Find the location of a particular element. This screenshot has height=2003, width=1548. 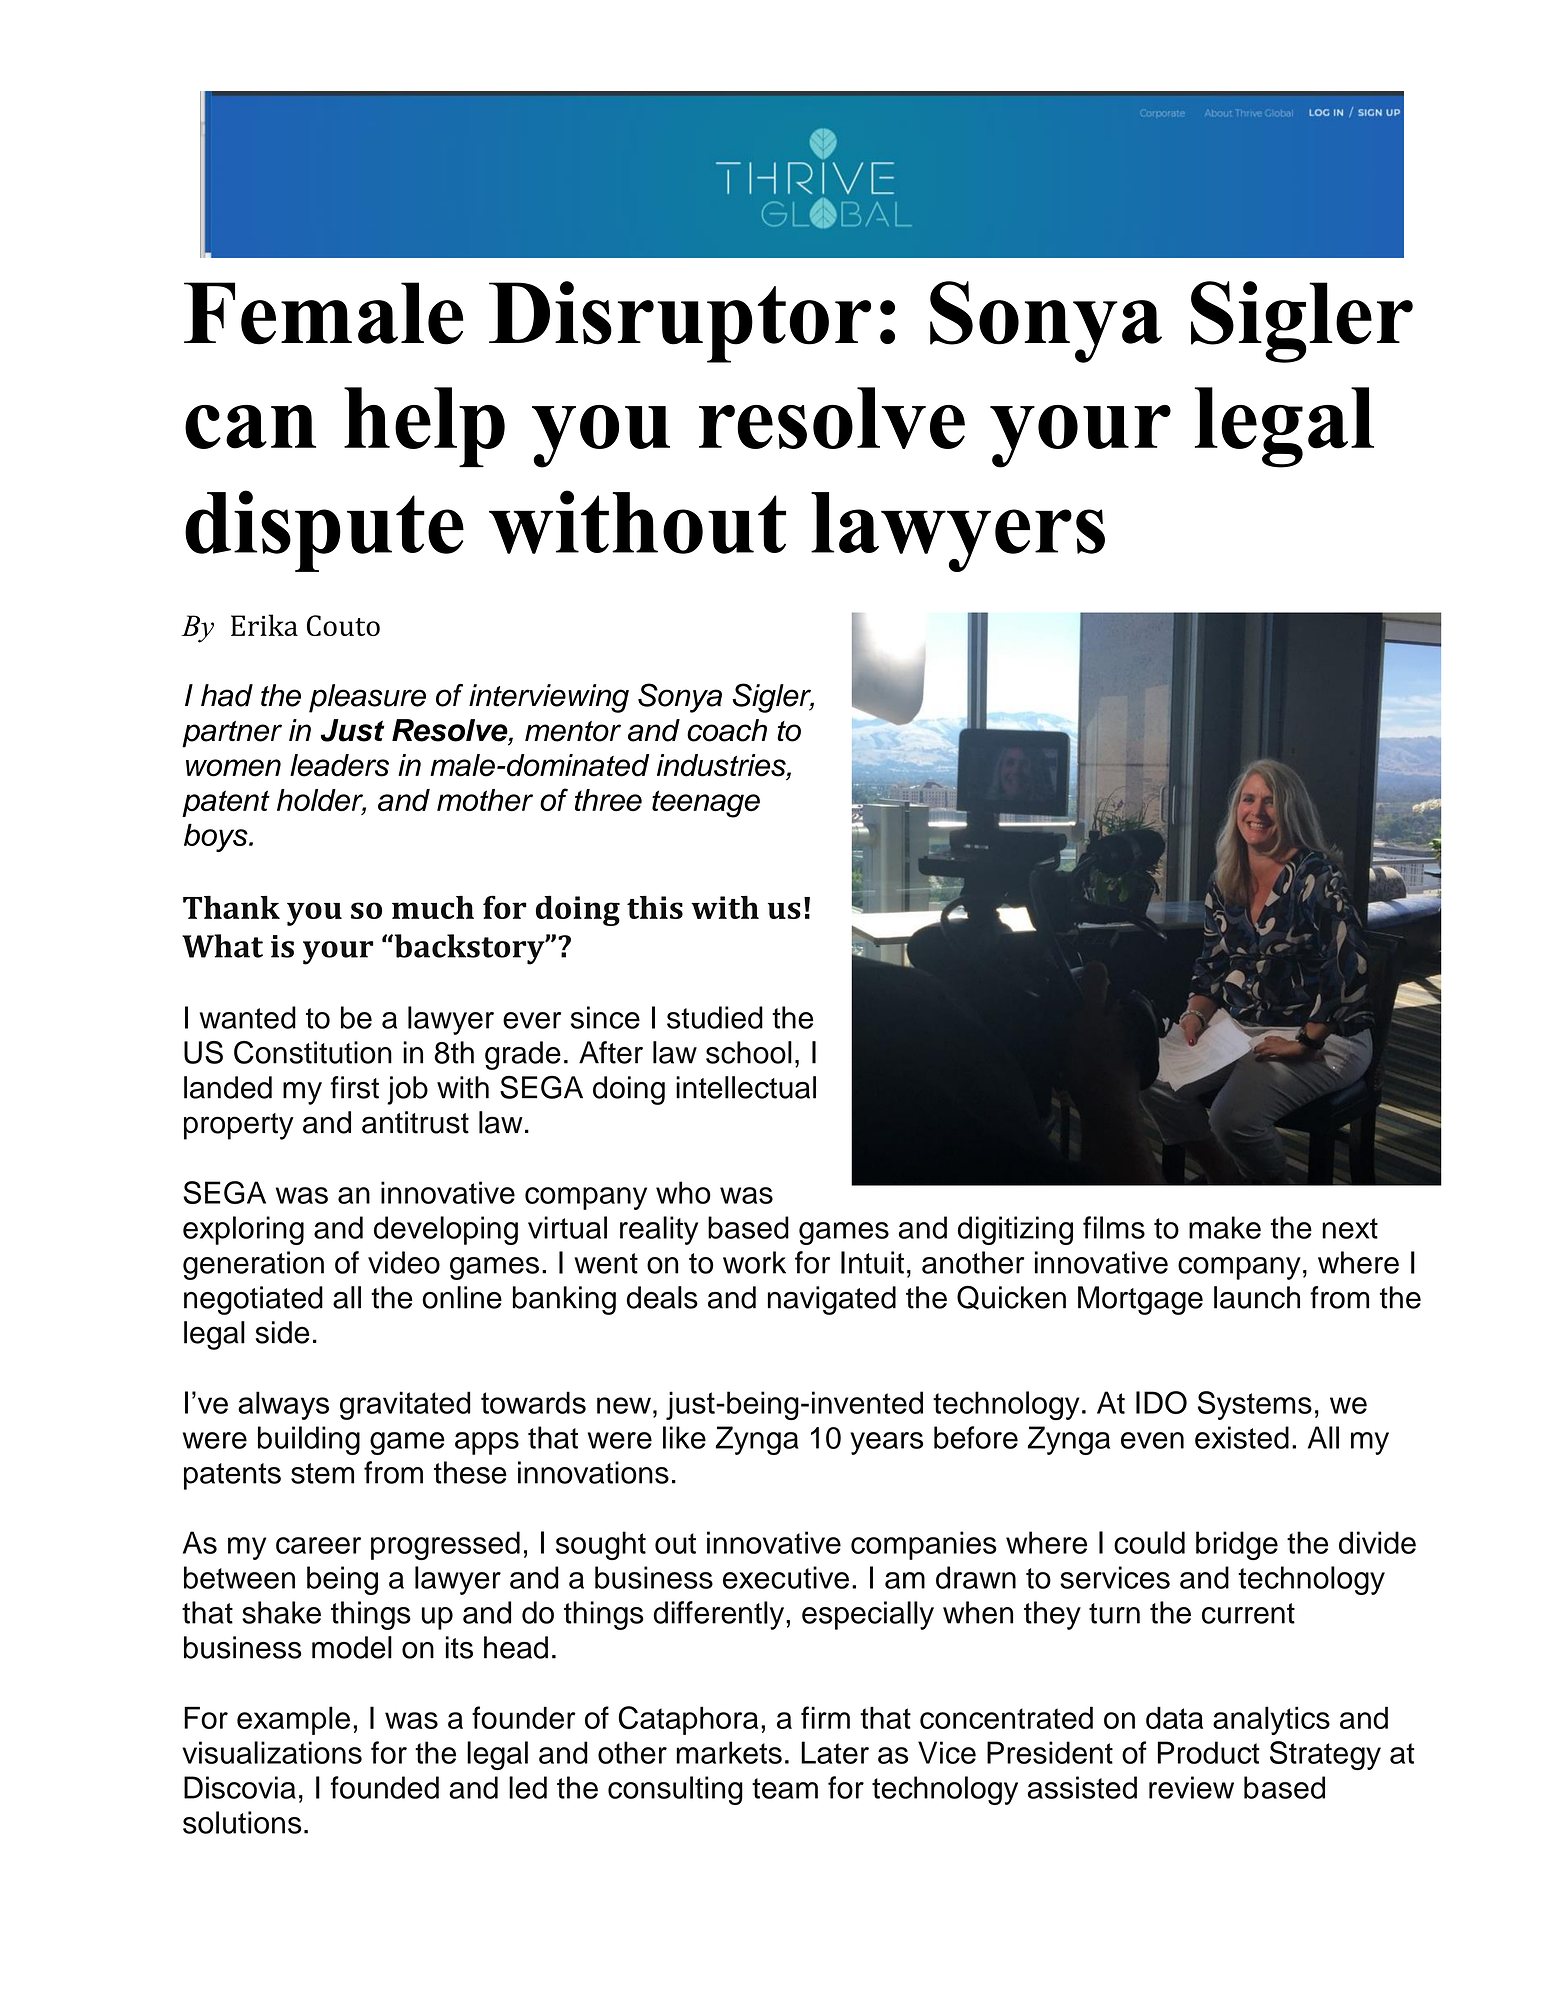

first is located at coordinates (354, 1087).
